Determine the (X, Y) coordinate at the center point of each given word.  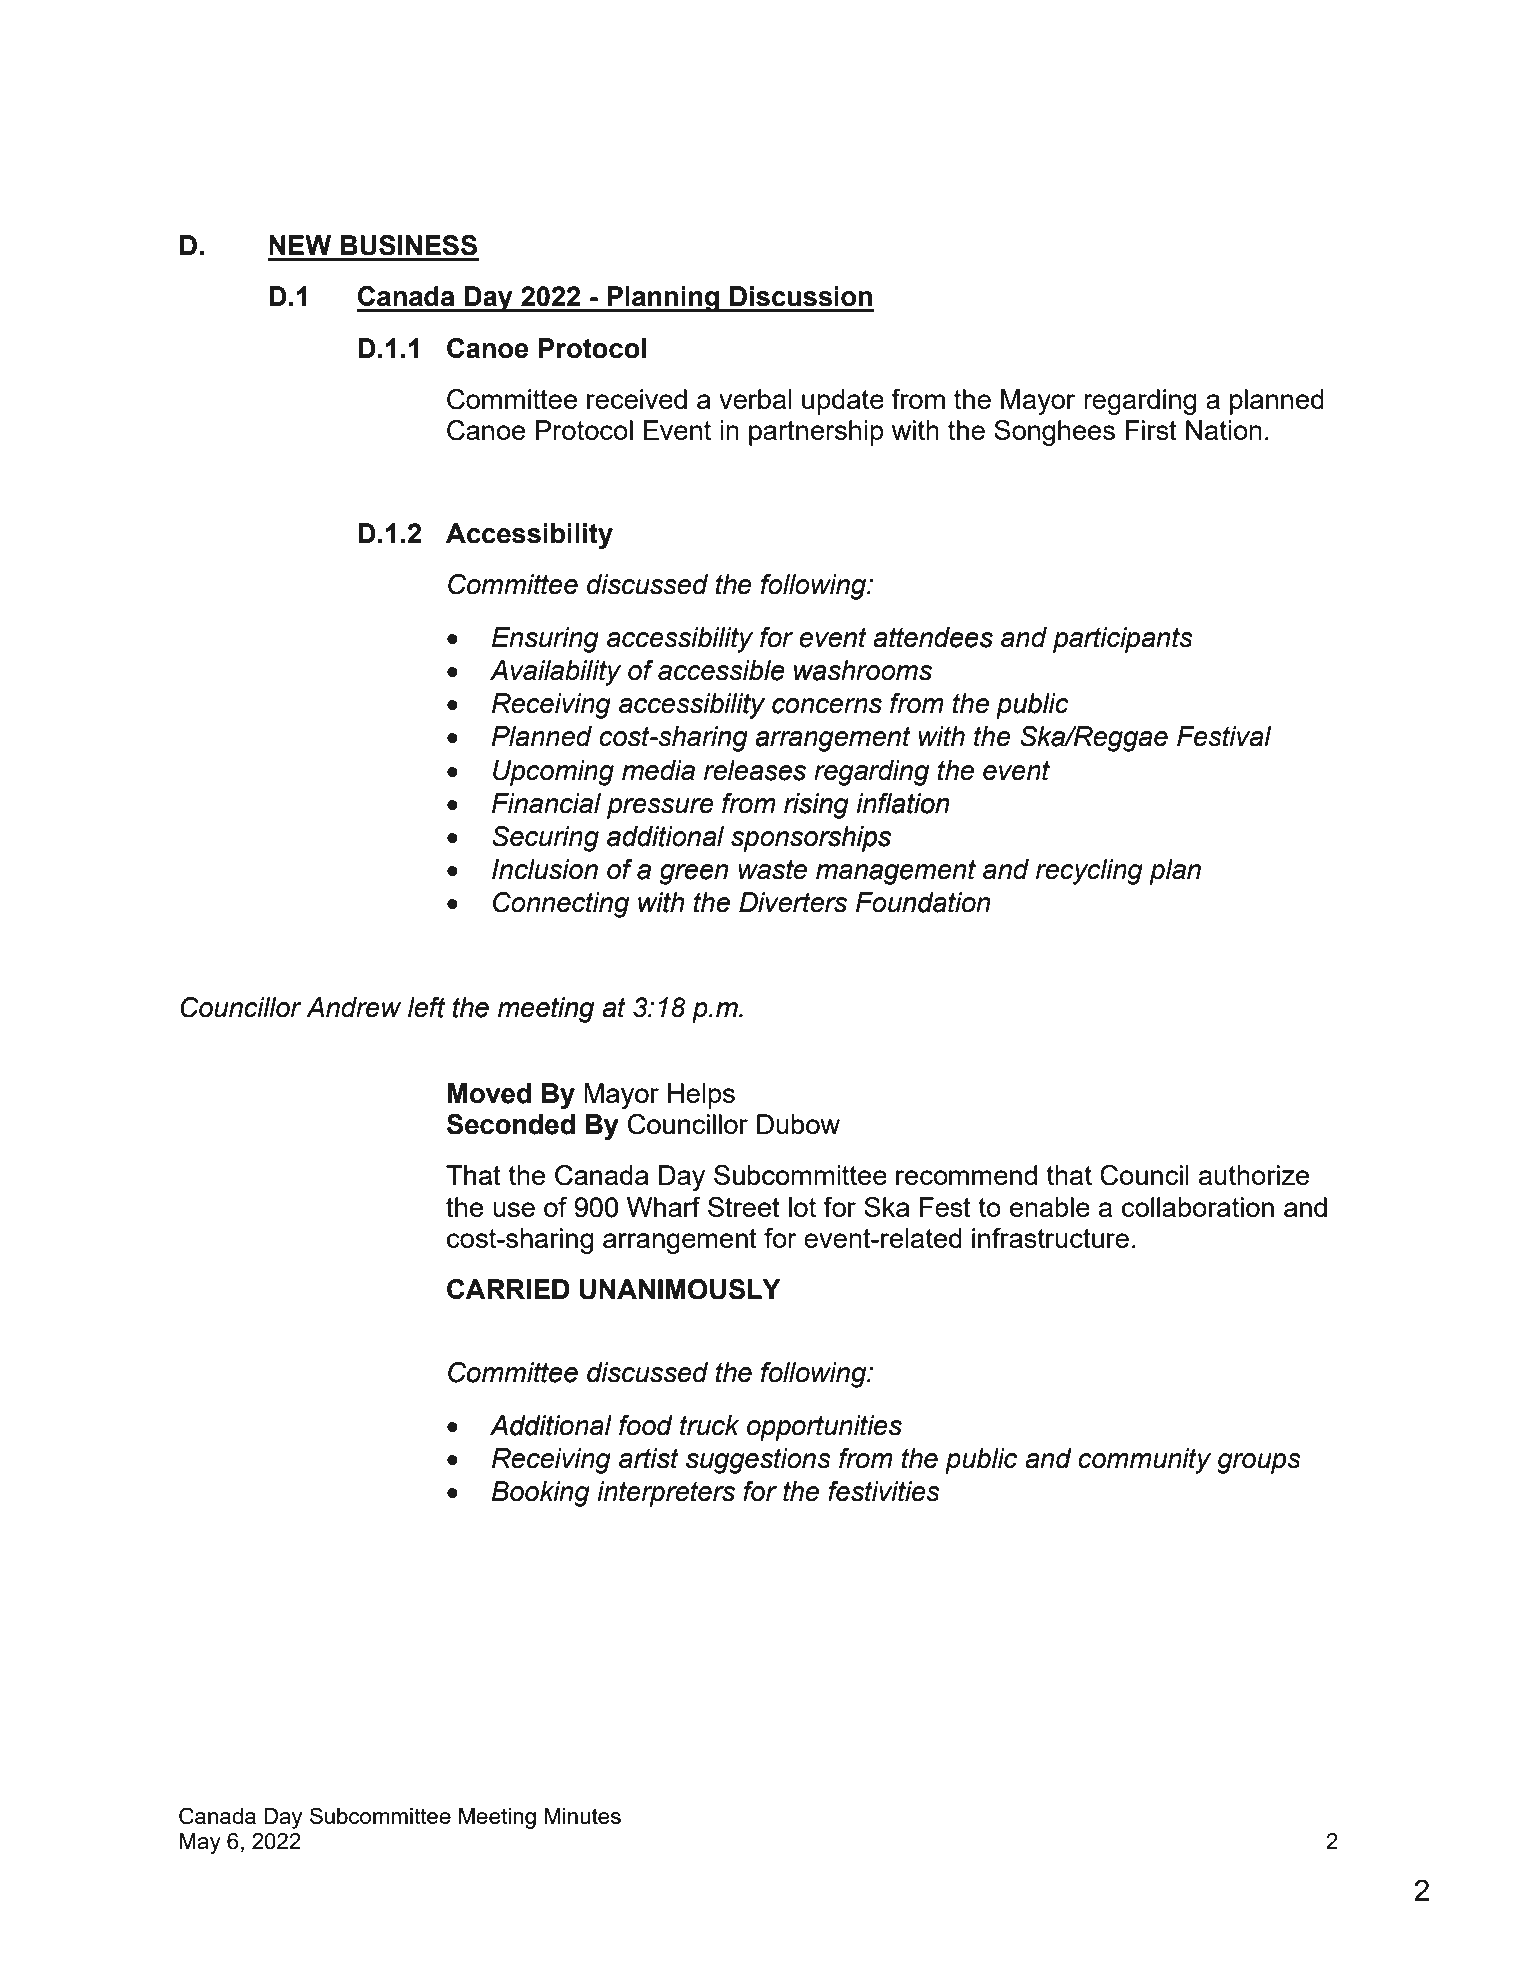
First (1151, 430)
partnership (816, 433)
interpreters (666, 1494)
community (1144, 1461)
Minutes (583, 1816)
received (637, 399)
